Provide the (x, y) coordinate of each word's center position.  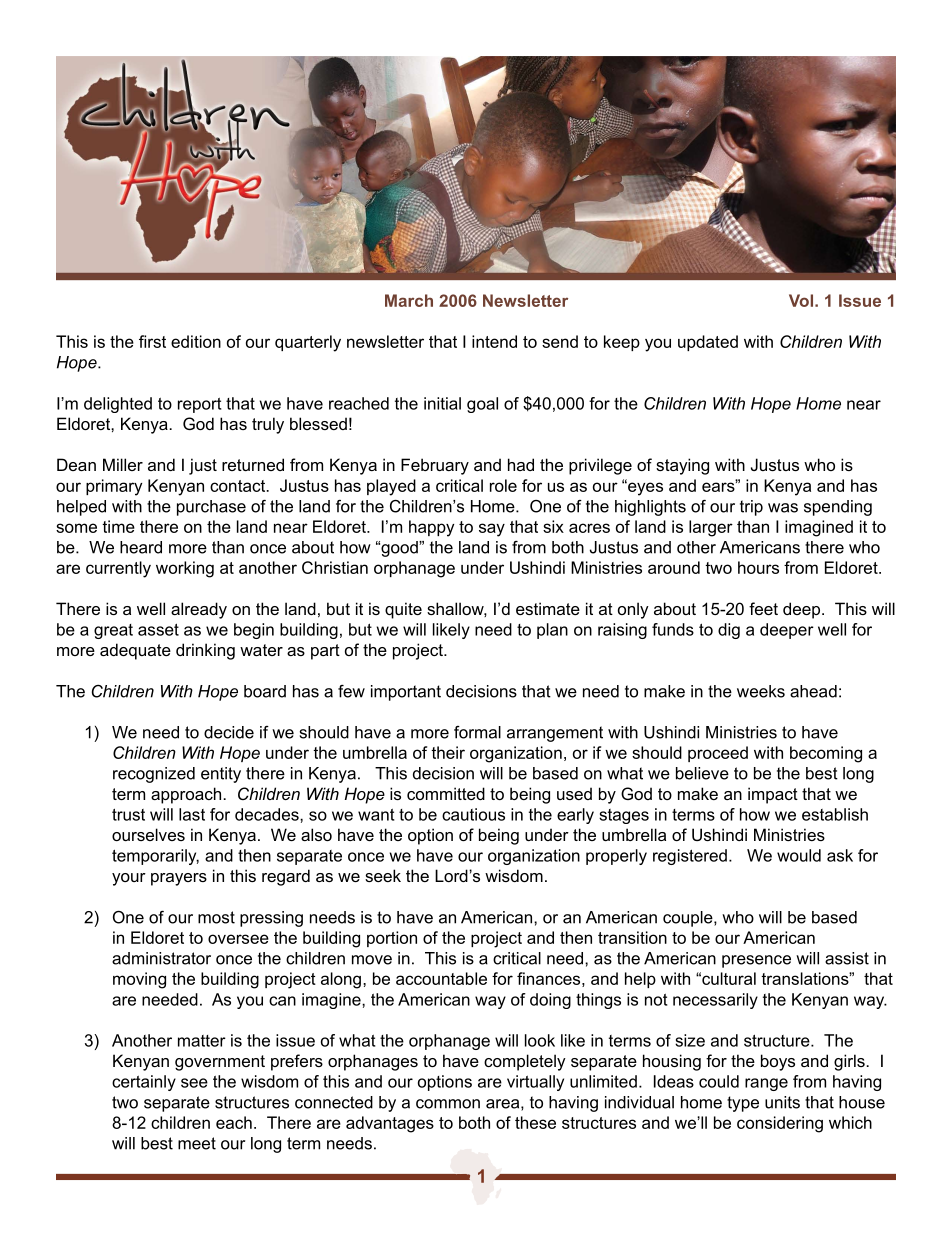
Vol (801, 300)
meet (197, 1143)
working (185, 569)
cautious (473, 814)
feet (763, 608)
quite (403, 610)
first (152, 341)
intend (494, 341)
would (799, 855)
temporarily (155, 857)
